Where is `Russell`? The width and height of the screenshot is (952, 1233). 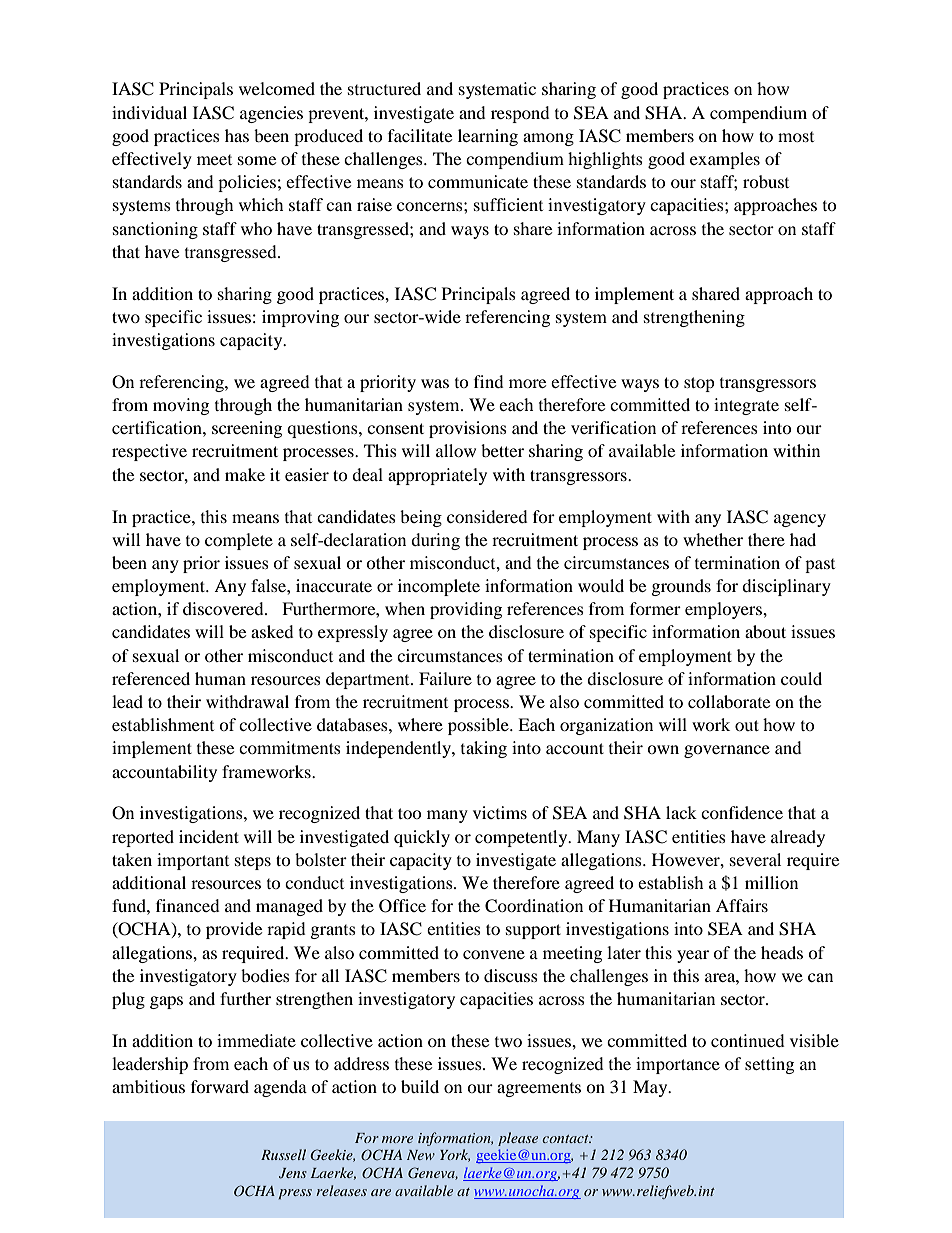 Russell is located at coordinates (283, 1154).
